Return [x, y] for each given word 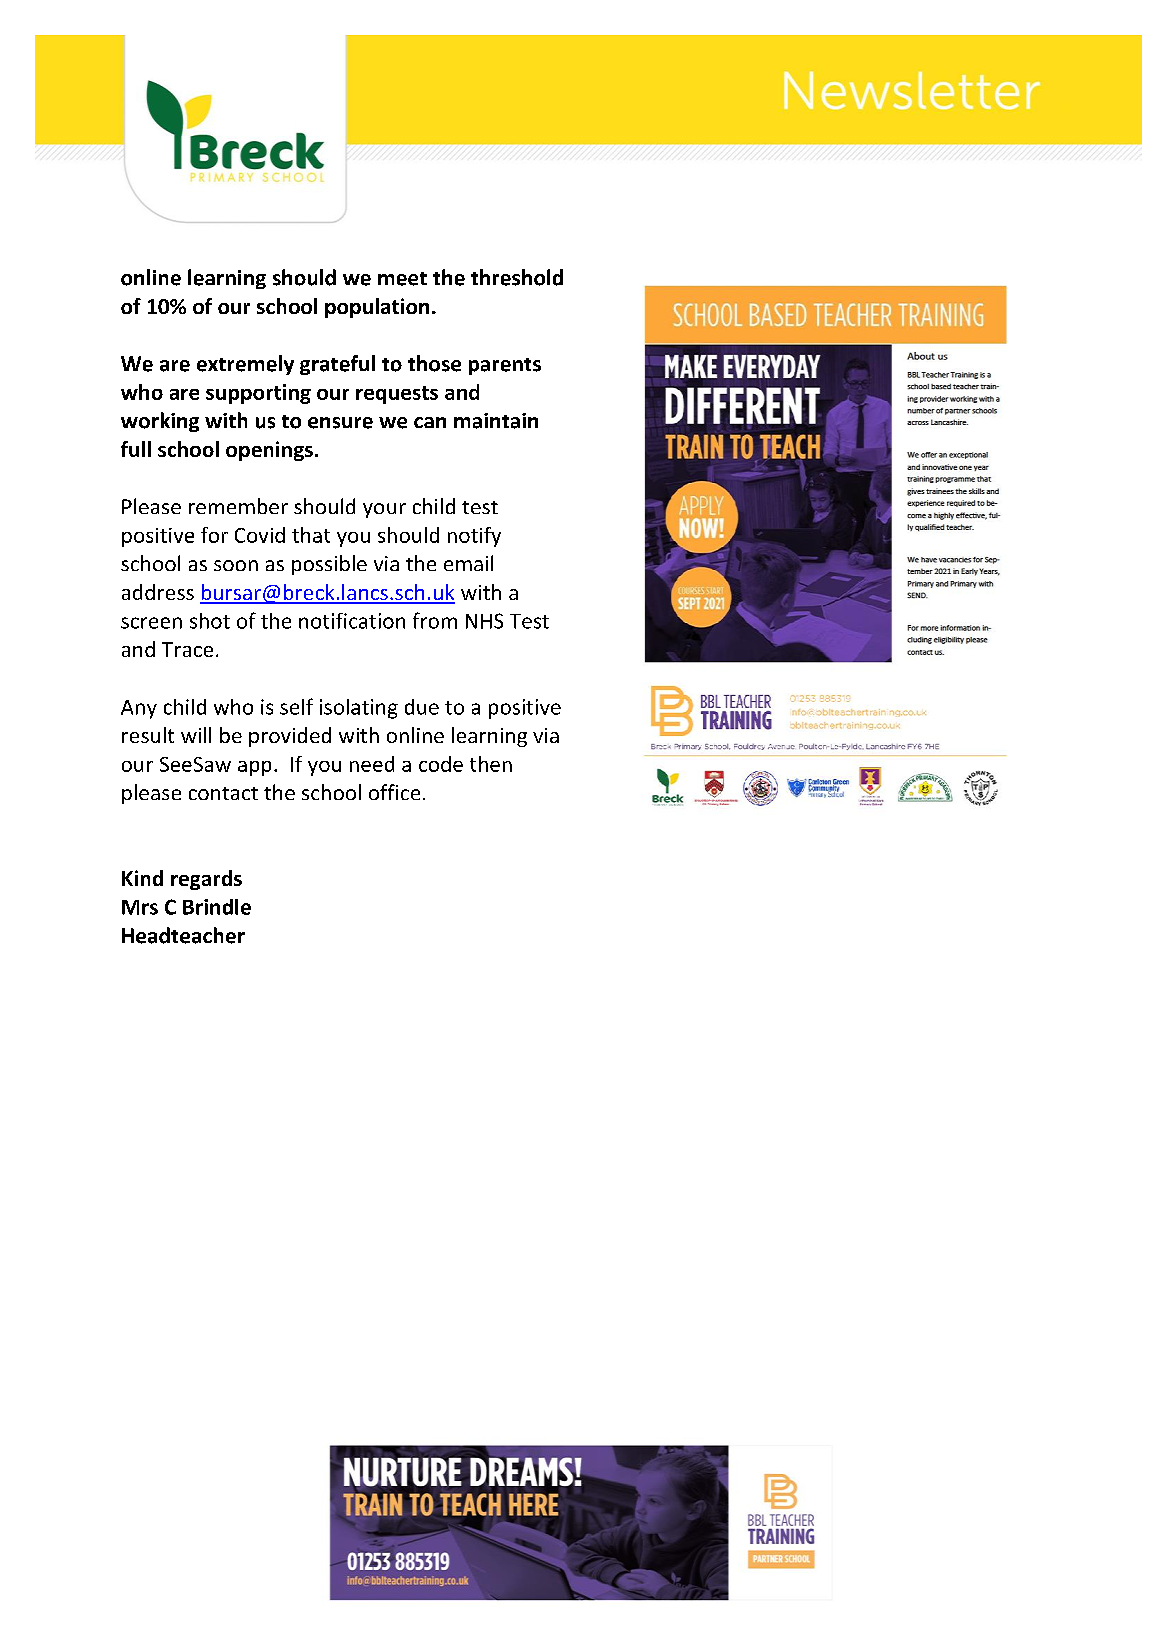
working [160, 422]
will [196, 735]
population [377, 308]
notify [474, 537]
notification [352, 621]
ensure [340, 423]
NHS [484, 621]
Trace [187, 649]
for [214, 535]
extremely [245, 365]
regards [206, 880]
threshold [517, 277]
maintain [496, 421]
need [372, 764]
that [311, 535]
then [491, 764]
